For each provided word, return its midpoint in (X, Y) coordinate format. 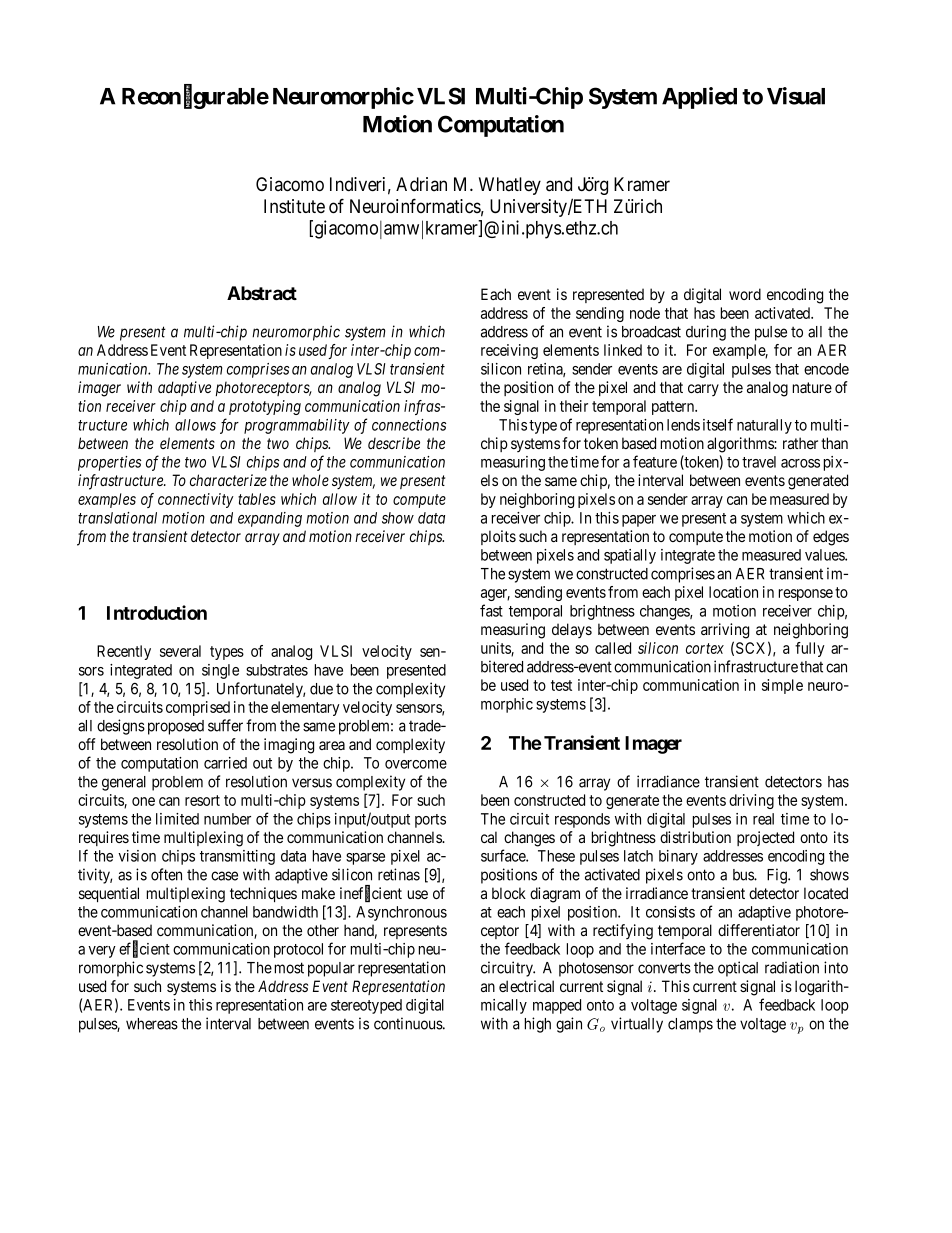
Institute (294, 206)
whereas (152, 1024)
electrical (526, 986)
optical (738, 969)
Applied (699, 98)
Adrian (421, 184)
